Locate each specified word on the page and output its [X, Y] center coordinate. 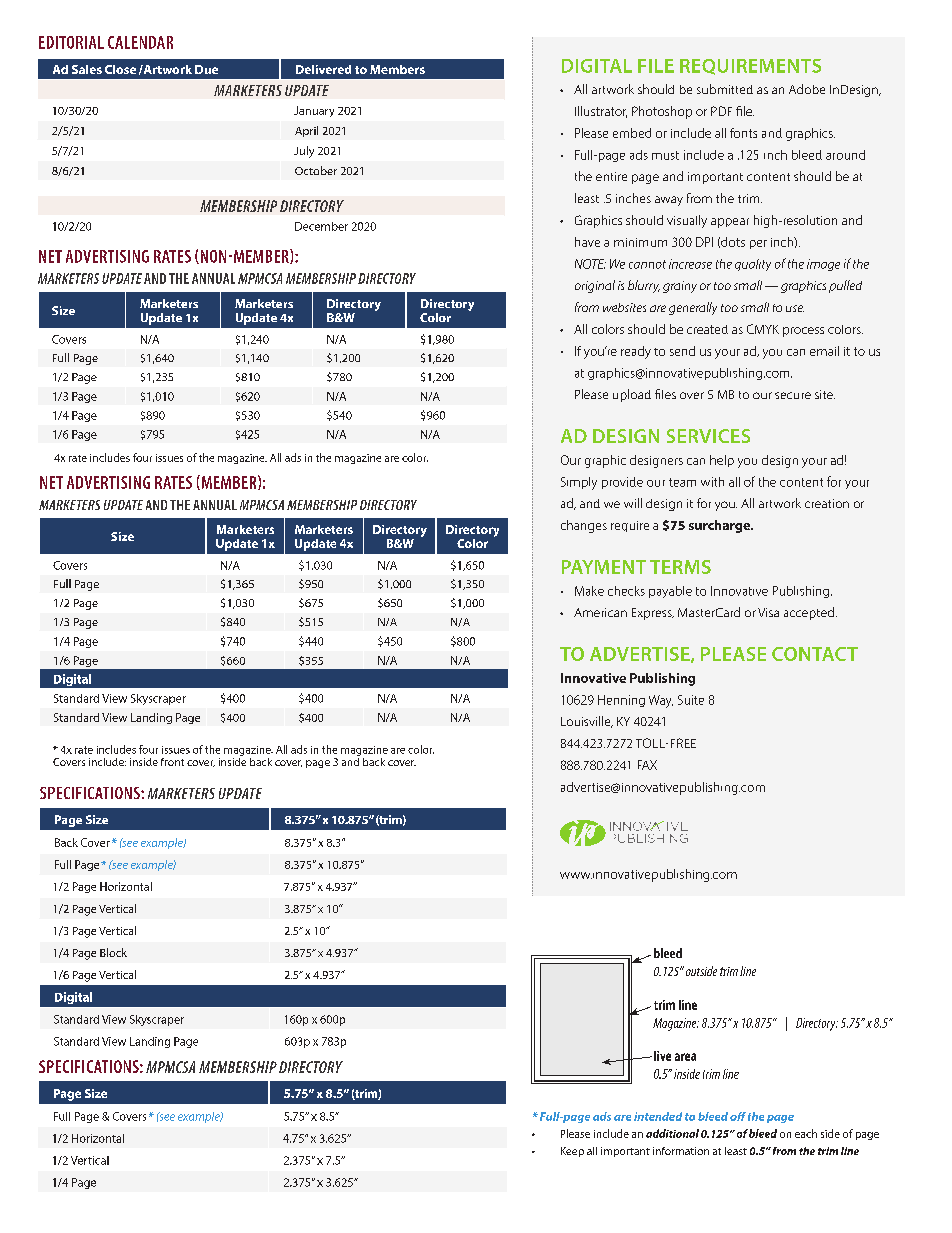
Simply [579, 483]
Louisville [587, 722]
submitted [725, 89]
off [738, 1116]
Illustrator [601, 112]
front [172, 762]
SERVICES [708, 436]
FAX [647, 765]
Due [206, 69]
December [321, 226]
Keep [572, 1152]
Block [113, 952]
